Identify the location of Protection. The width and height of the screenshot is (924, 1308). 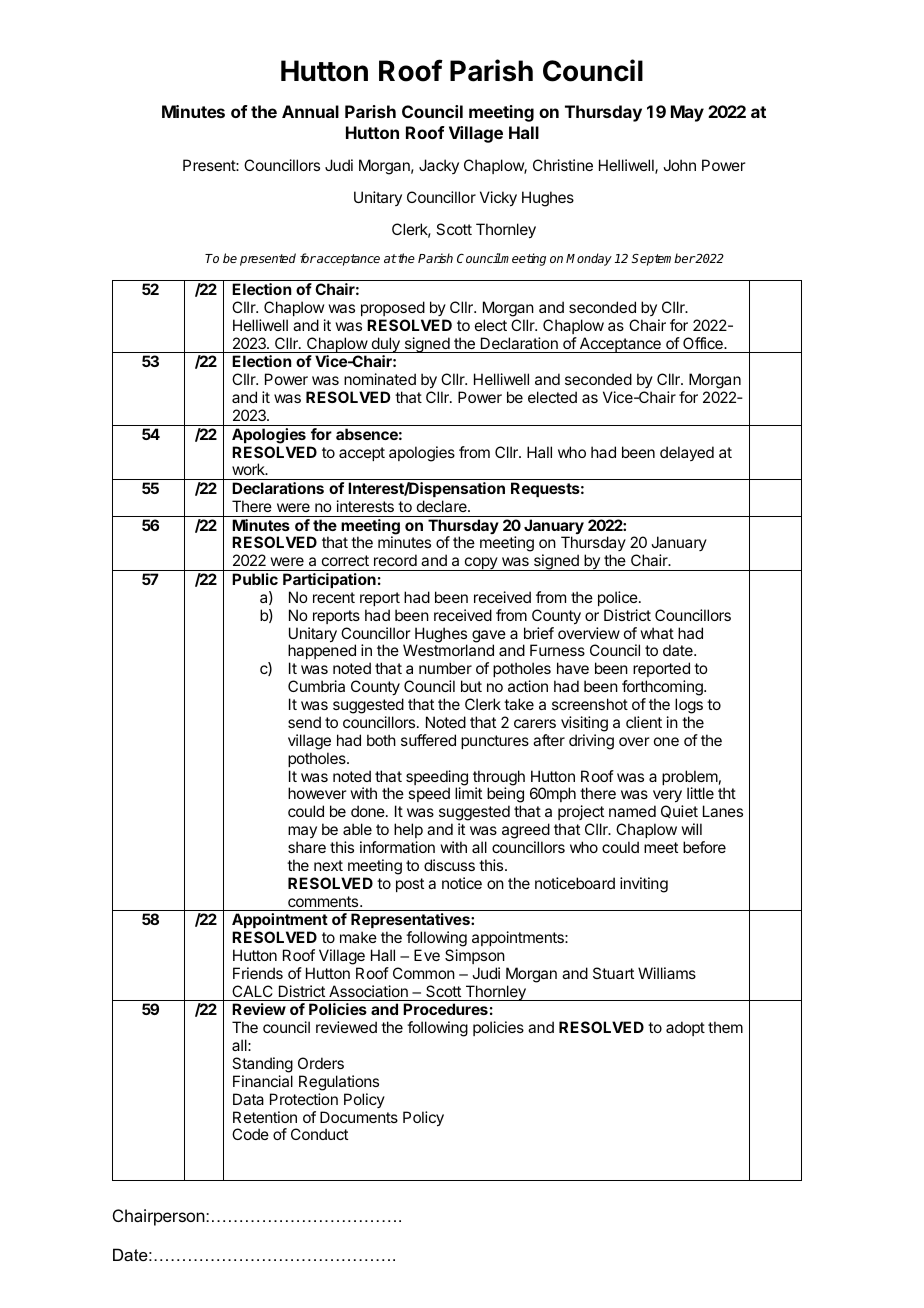
(304, 1099).
